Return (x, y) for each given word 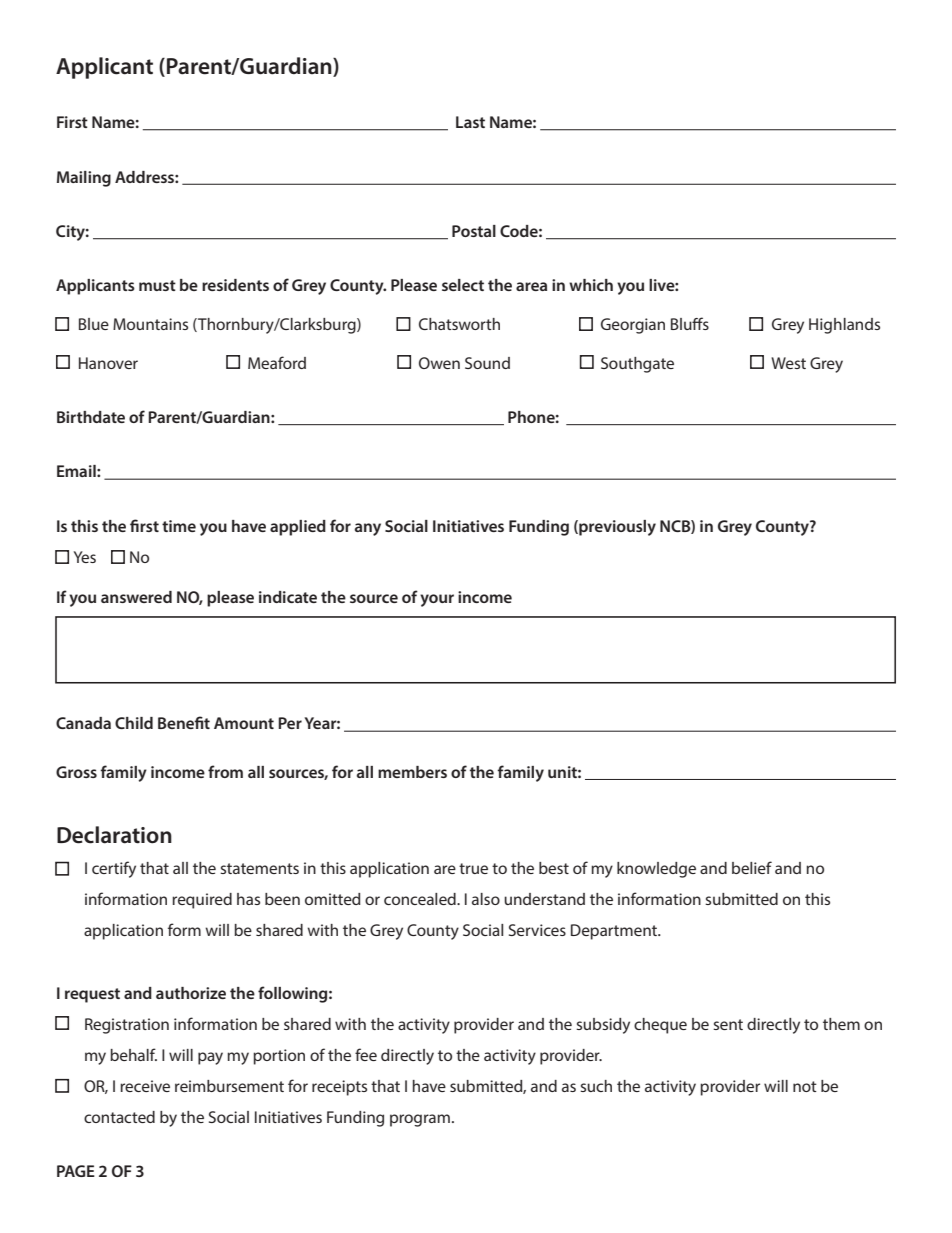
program (420, 1120)
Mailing (84, 179)
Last (470, 122)
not (805, 1086)
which (591, 285)
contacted (119, 1117)
